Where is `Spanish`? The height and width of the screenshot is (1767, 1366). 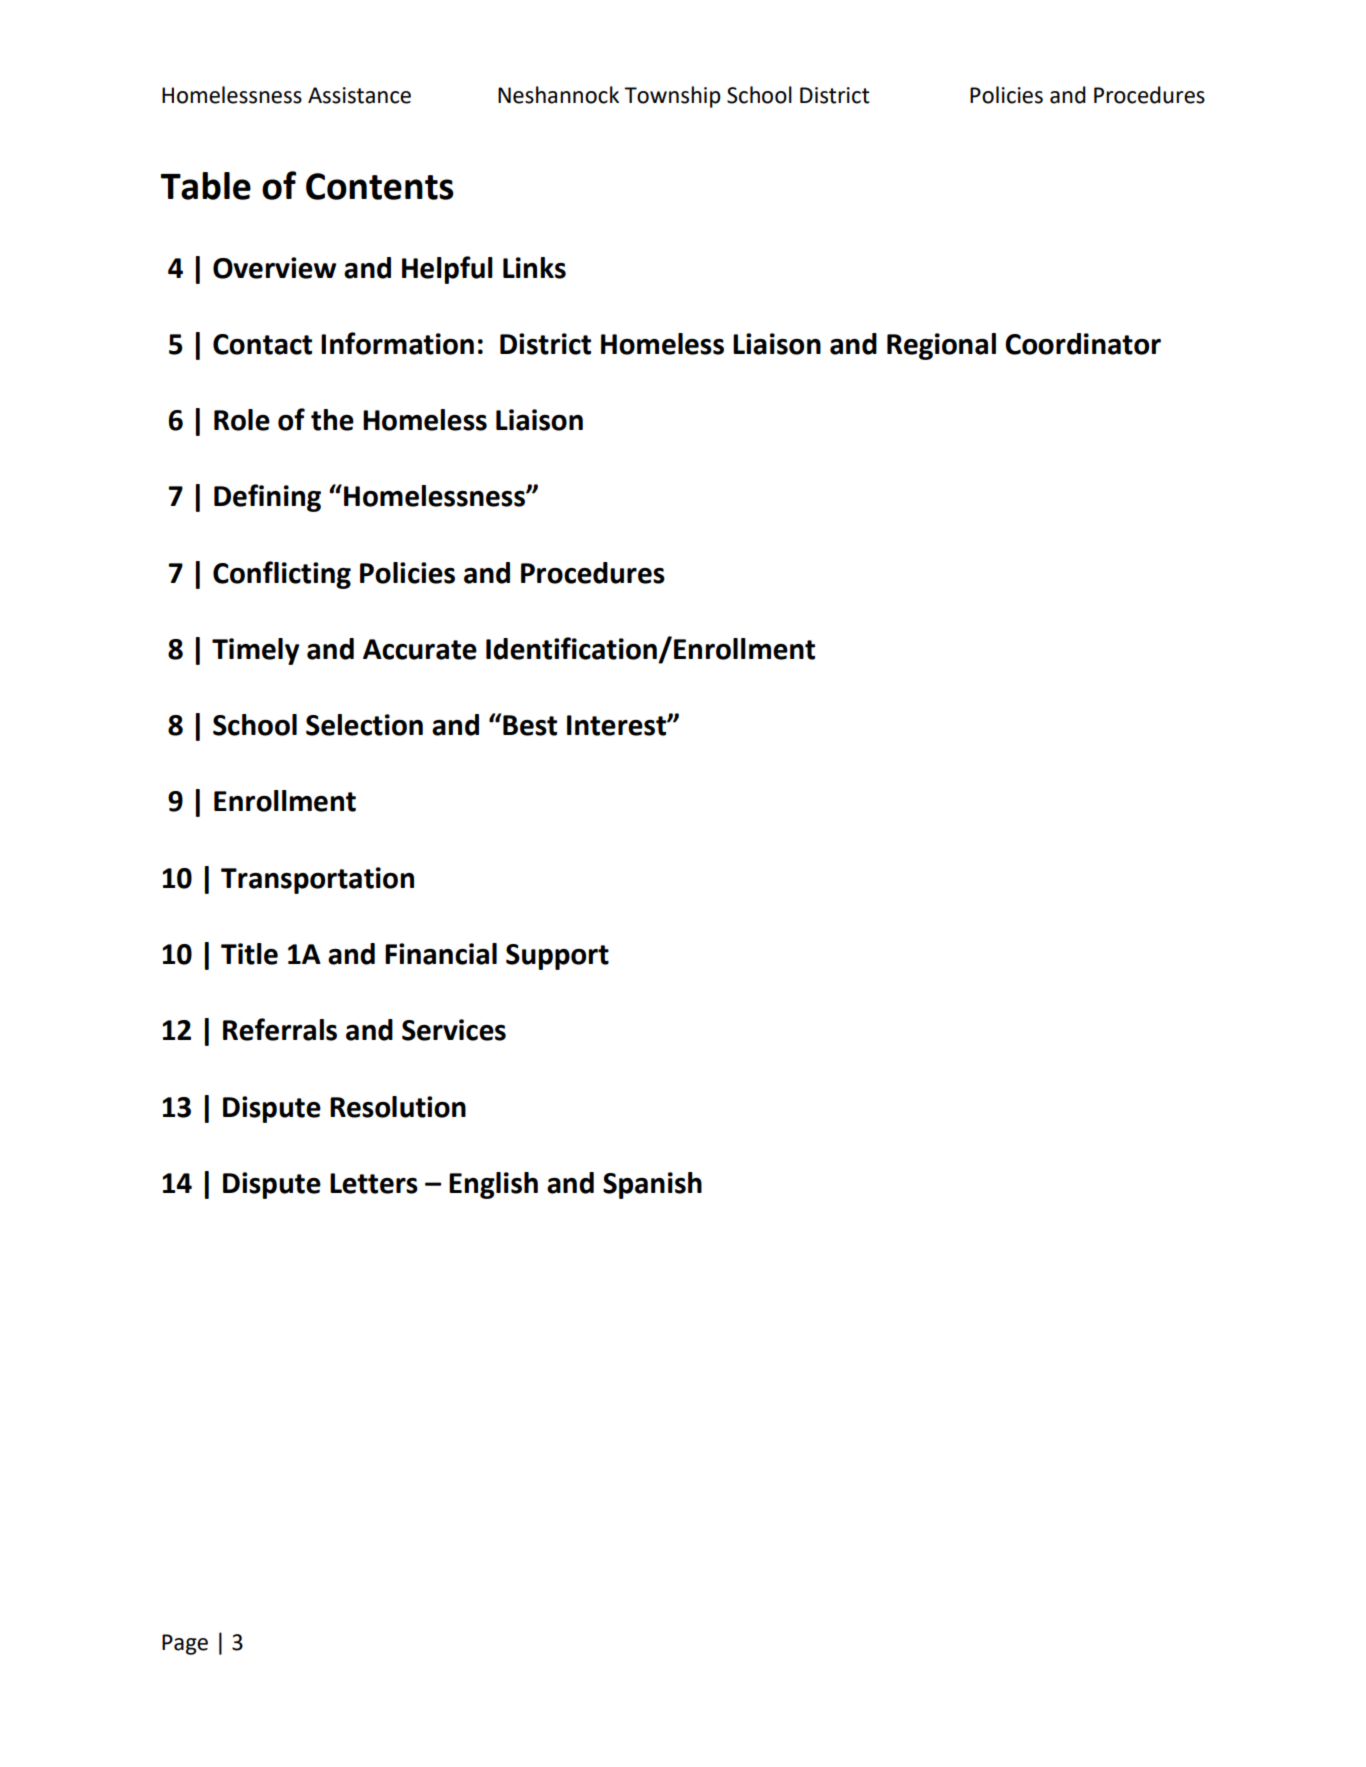 Spanish is located at coordinates (652, 1185).
